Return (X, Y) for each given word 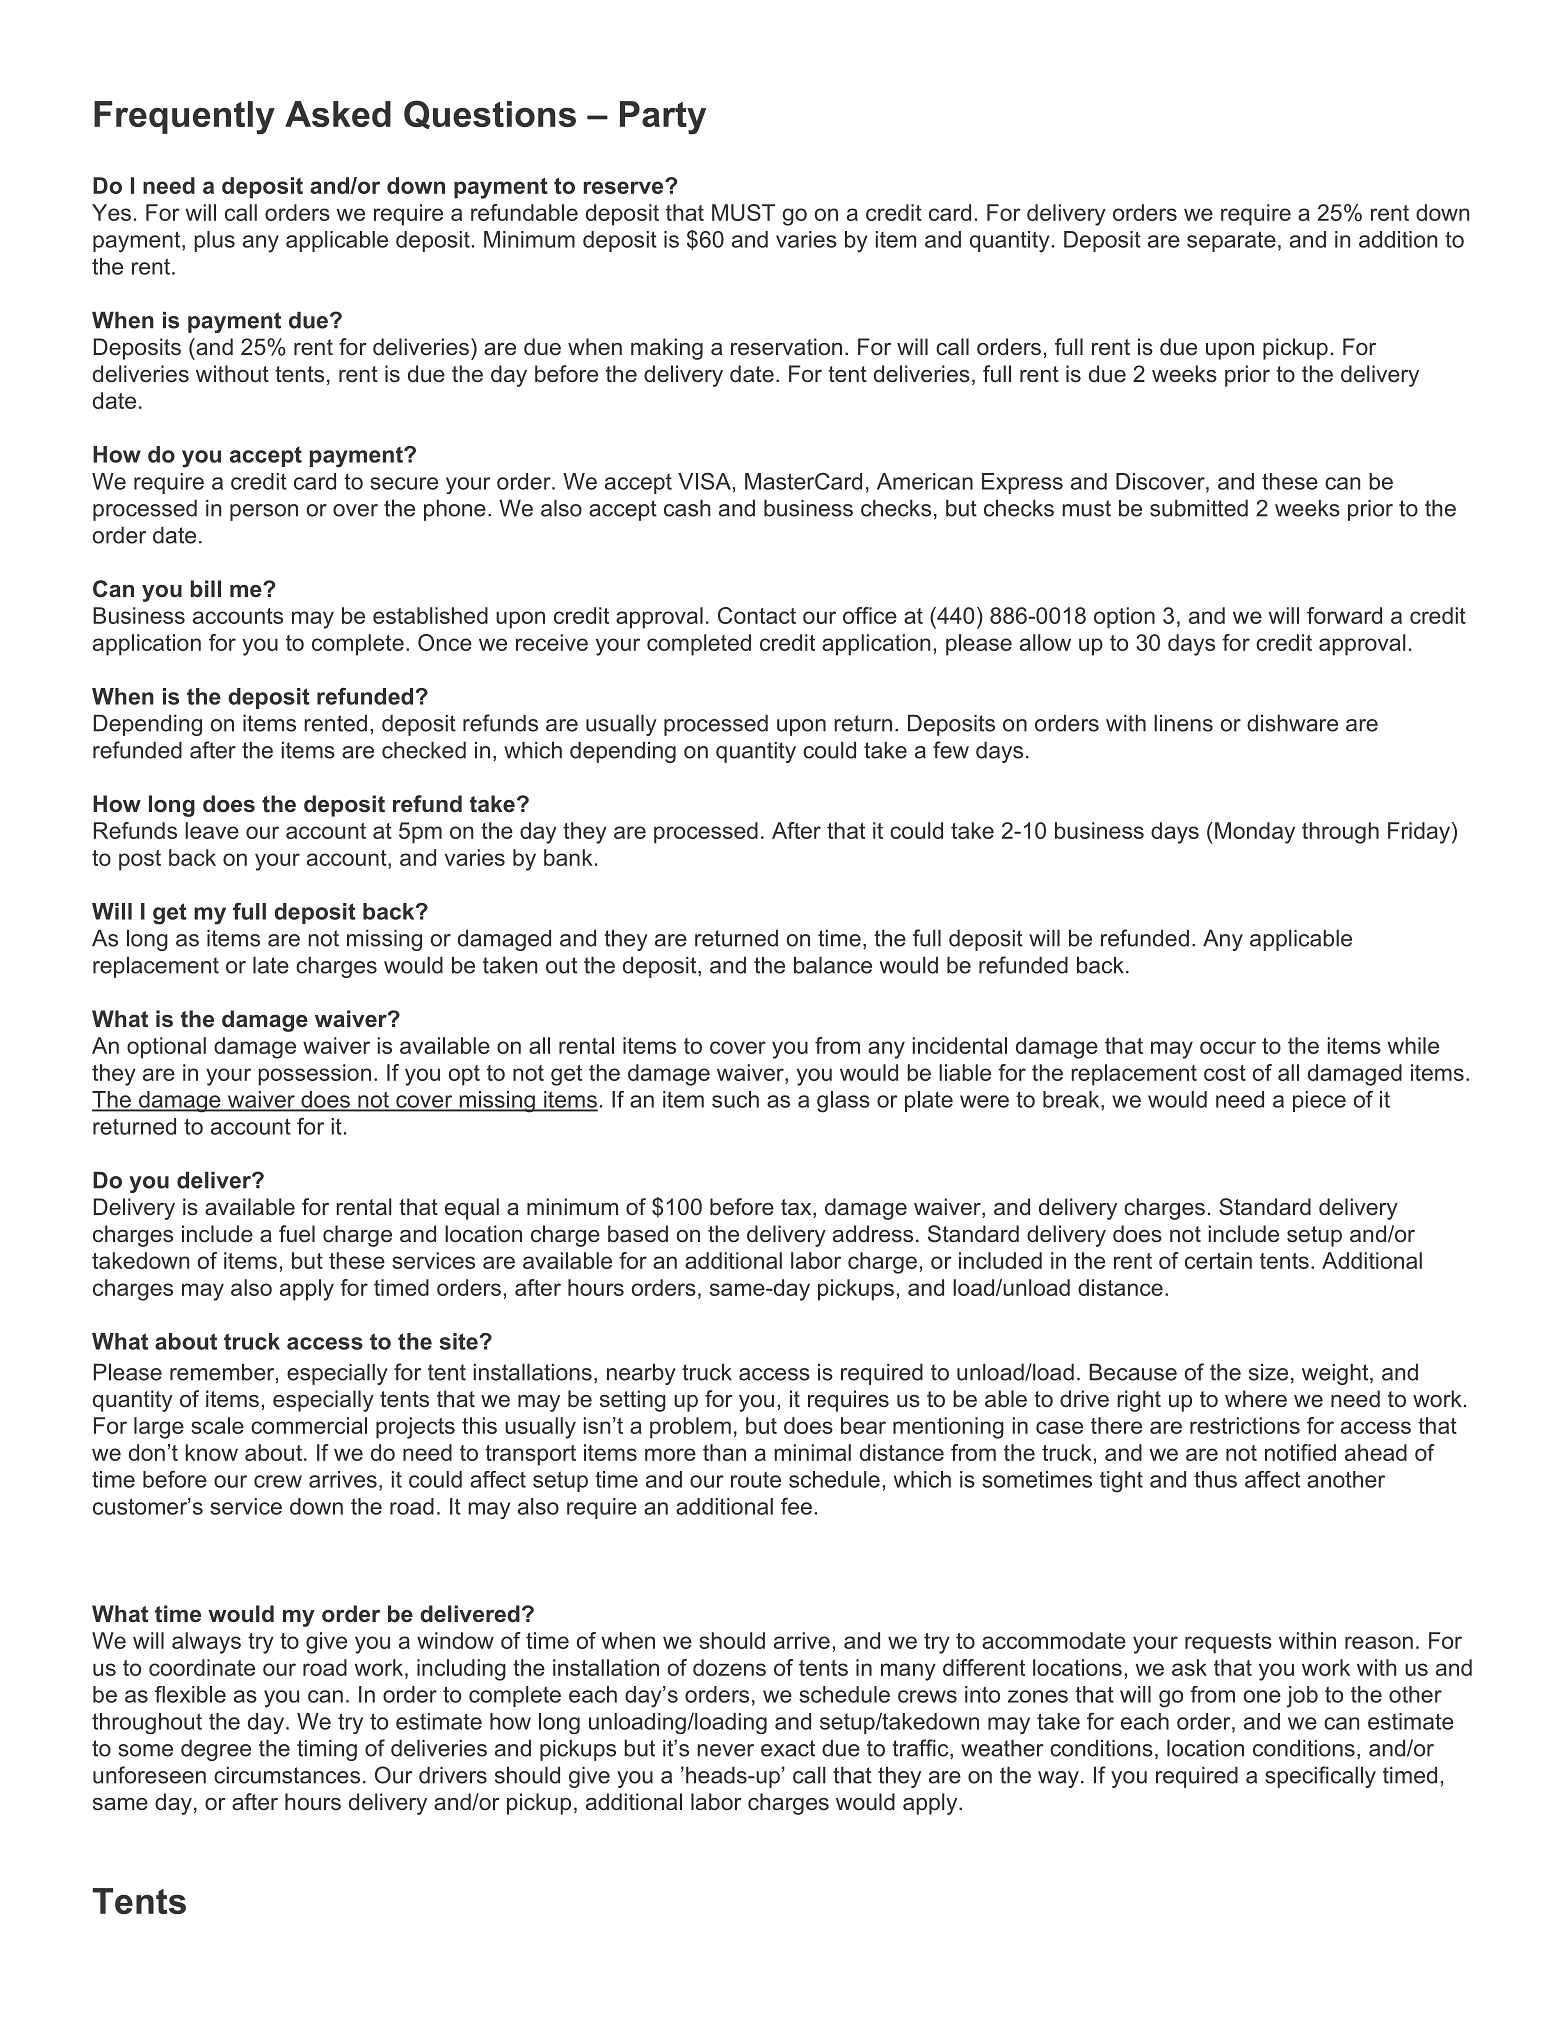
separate (1231, 241)
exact (788, 1748)
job (1302, 1697)
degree (216, 1750)
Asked (338, 114)
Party (663, 118)
